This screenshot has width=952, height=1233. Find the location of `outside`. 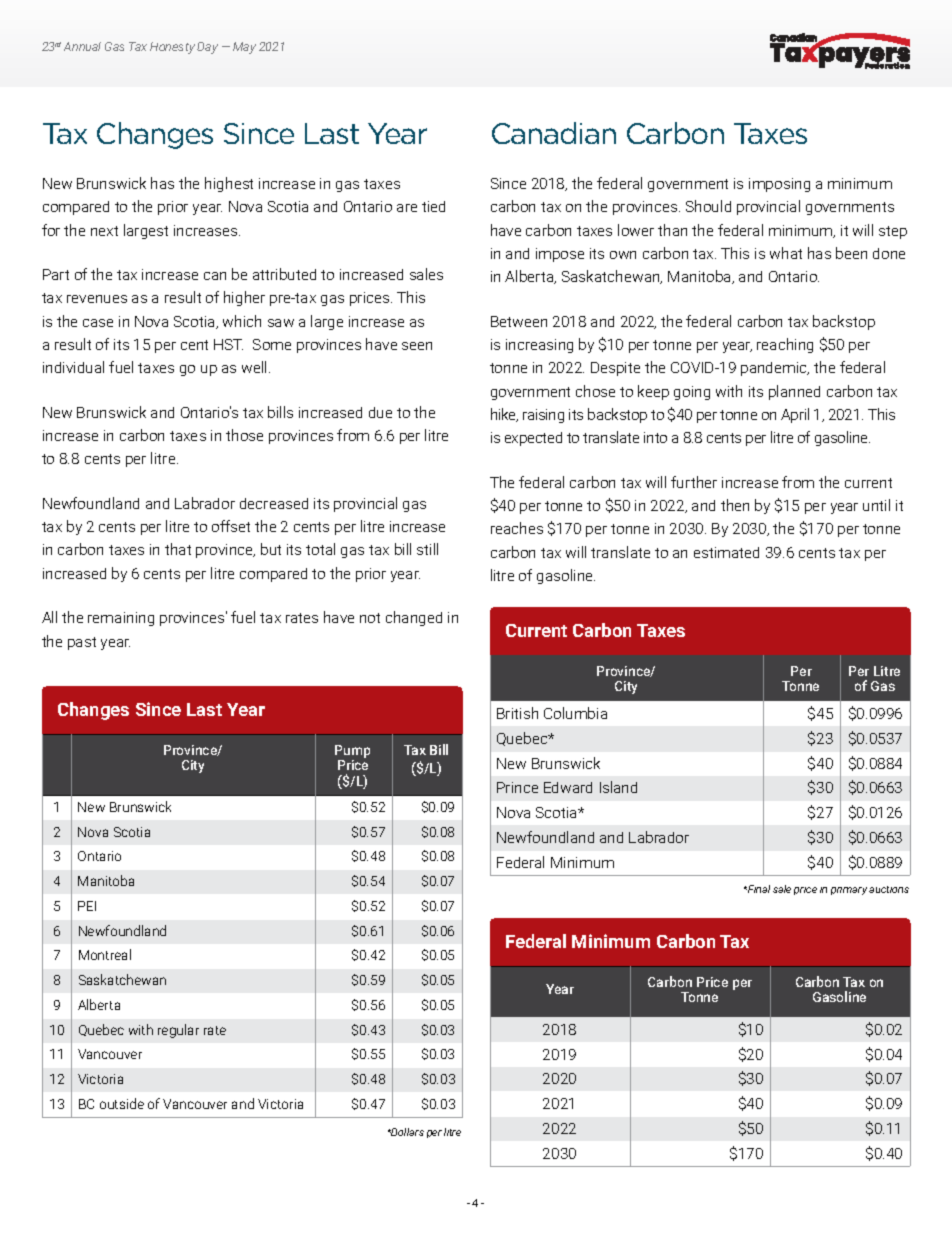

outside is located at coordinates (122, 1103).
